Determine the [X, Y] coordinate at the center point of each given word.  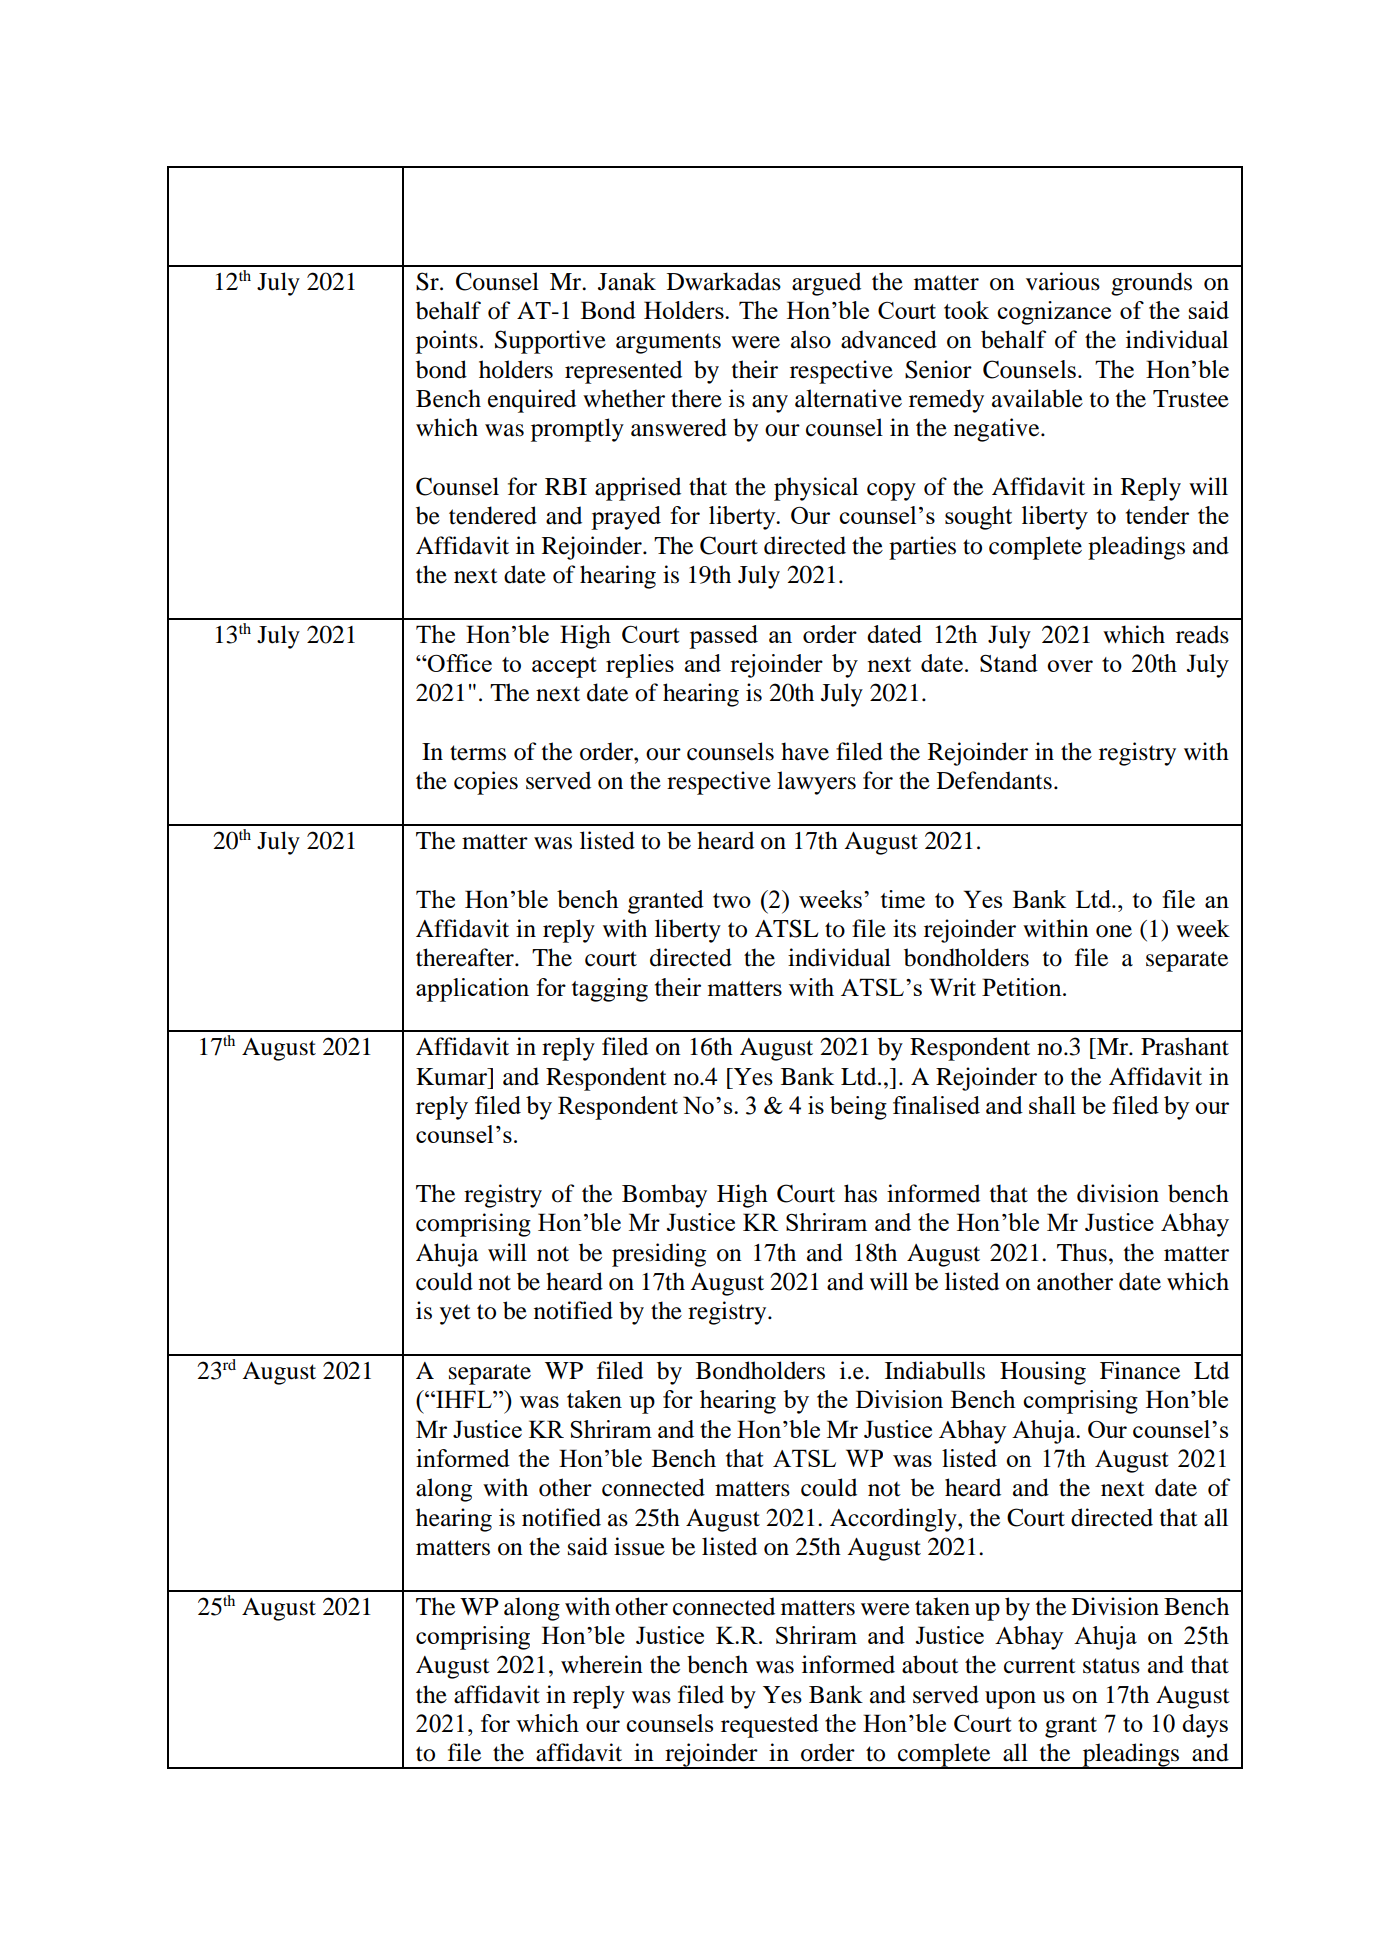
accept [564, 667]
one [1114, 931]
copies [486, 783]
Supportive [550, 342]
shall [1052, 1105]
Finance [1140, 1370]
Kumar [452, 1077]
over [1070, 666]
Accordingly [894, 1520]
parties [922, 548]
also [811, 339]
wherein [602, 1664]
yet [455, 1314]
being [858, 1108]
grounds [1151, 284]
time [903, 899]
